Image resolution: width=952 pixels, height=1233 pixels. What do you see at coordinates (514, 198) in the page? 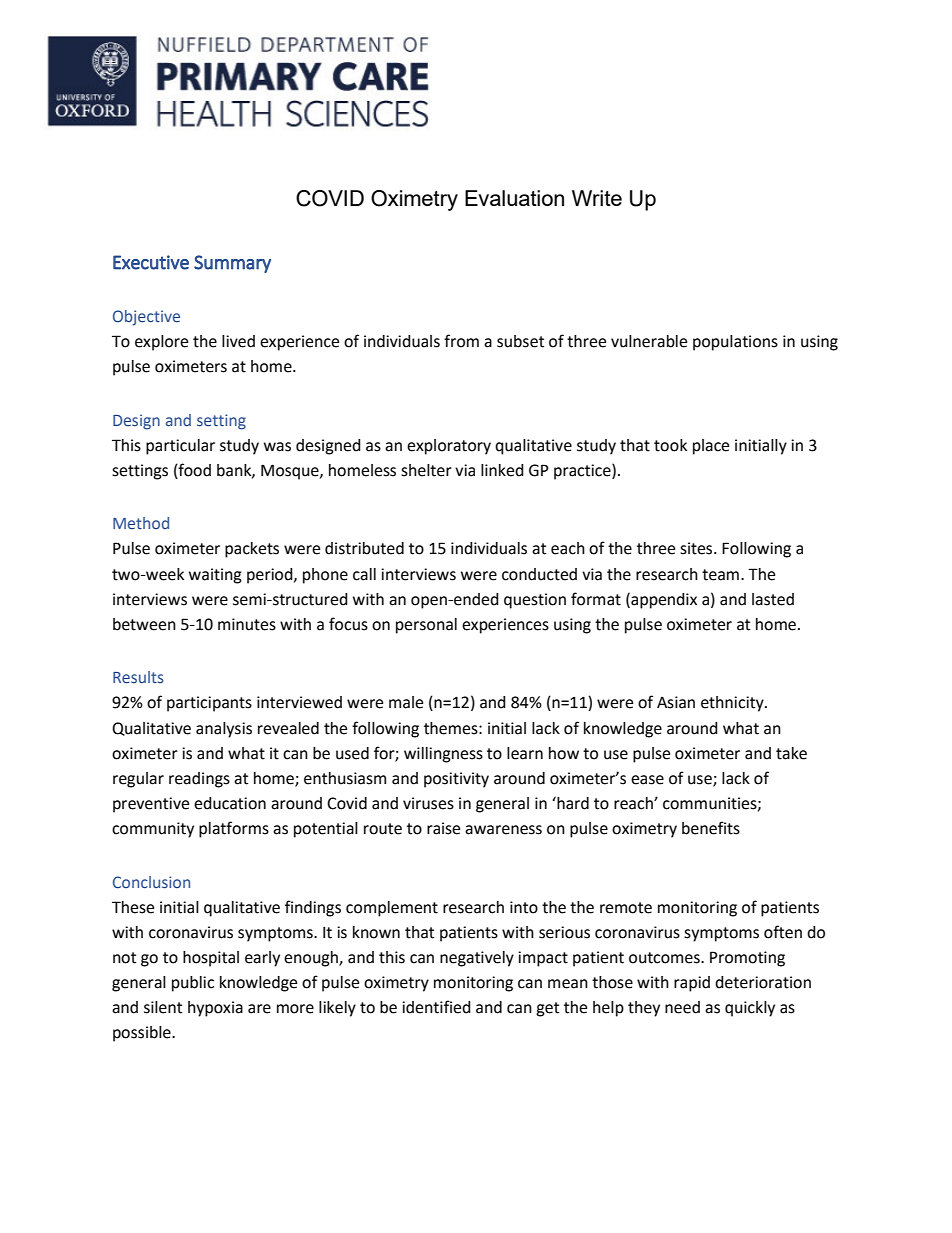
I see `Evaluation` at bounding box center [514, 198].
